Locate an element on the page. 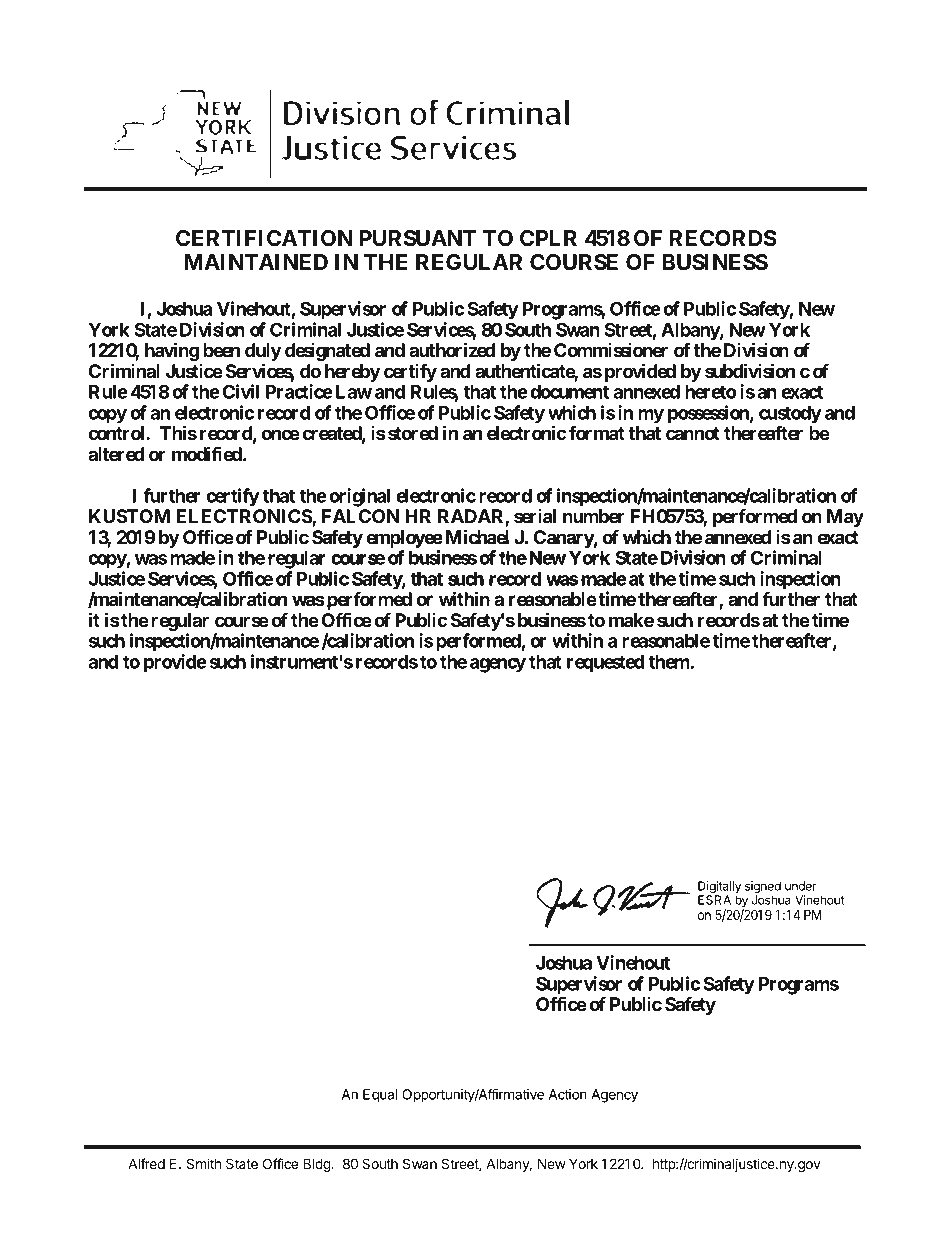  them is located at coordinates (669, 662).
